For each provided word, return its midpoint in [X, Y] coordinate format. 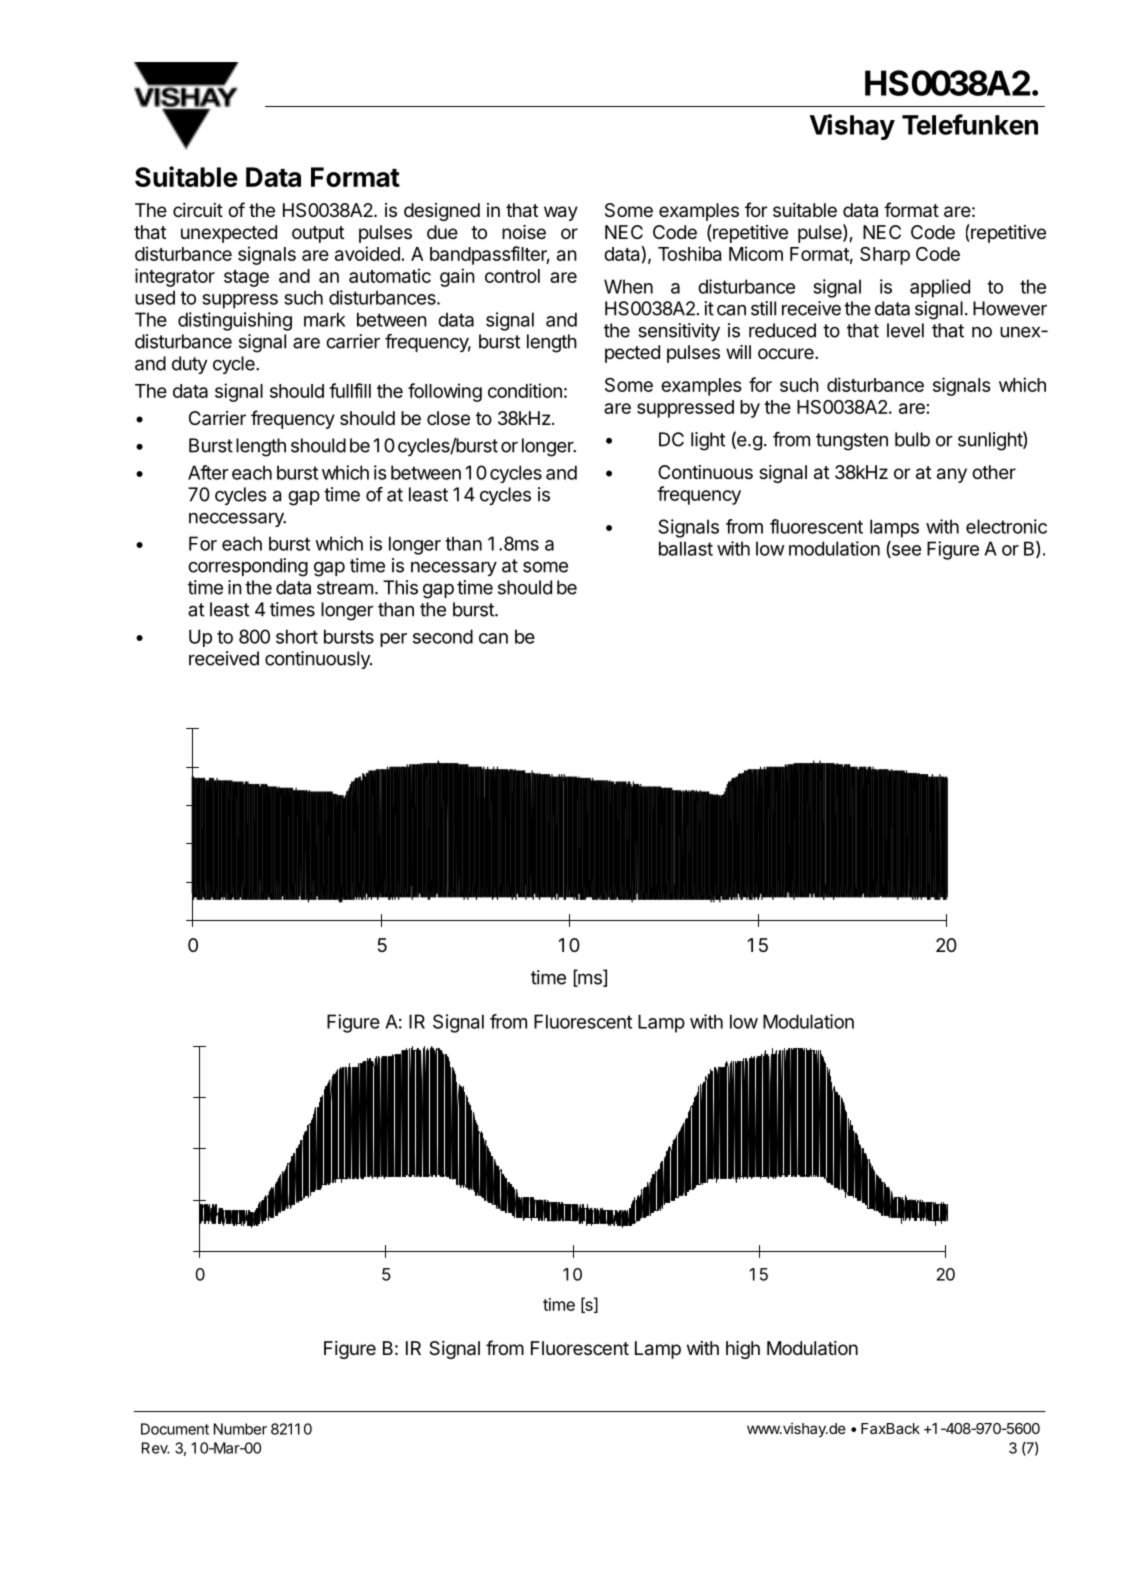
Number [240, 1429]
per [393, 640]
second [443, 636]
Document [175, 1429]
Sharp [885, 256]
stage [246, 278]
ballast [686, 548]
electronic [1006, 526]
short [297, 636]
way [561, 213]
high [743, 1350]
